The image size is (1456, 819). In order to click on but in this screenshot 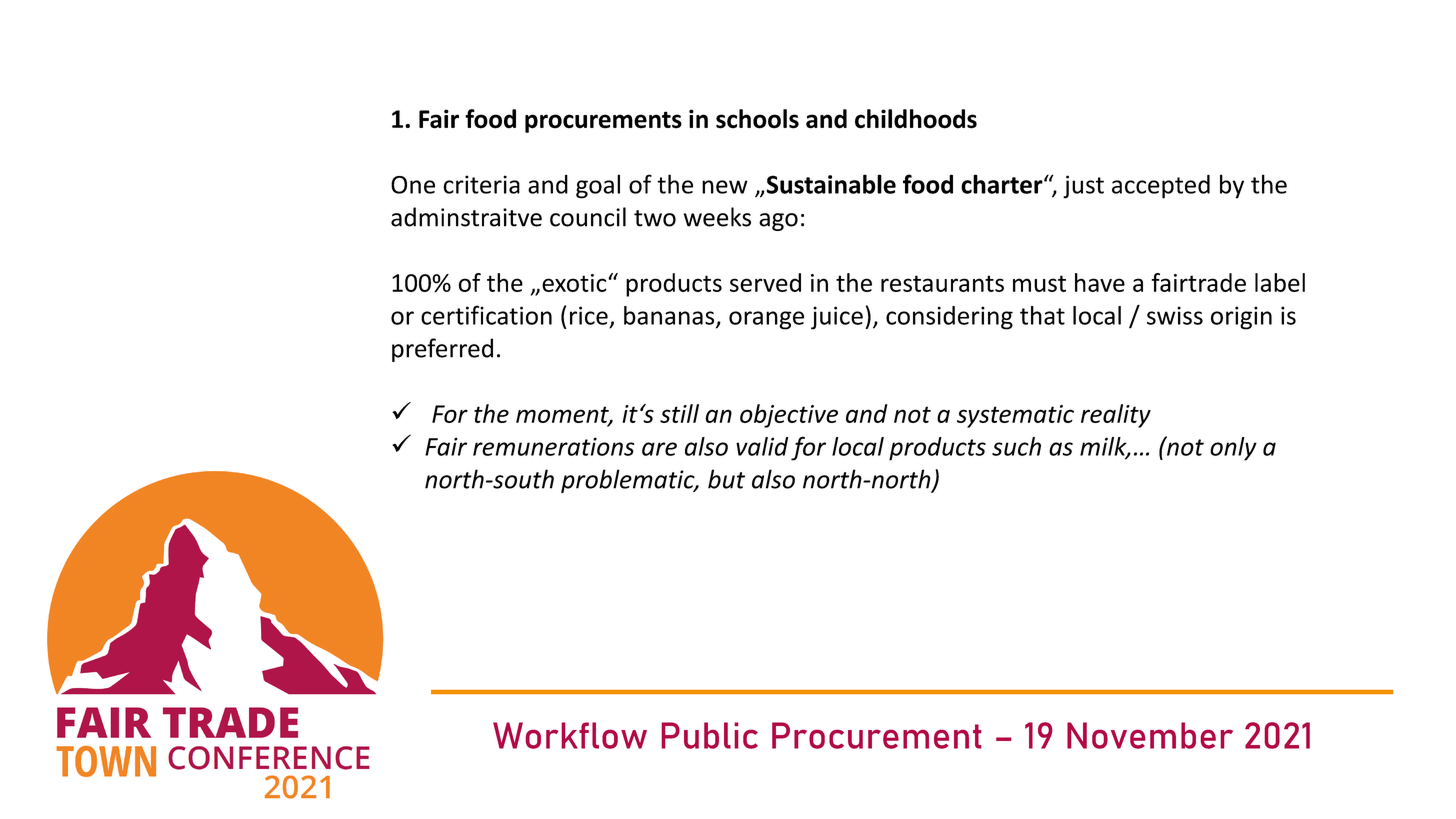, I will do `click(726, 479)`.
